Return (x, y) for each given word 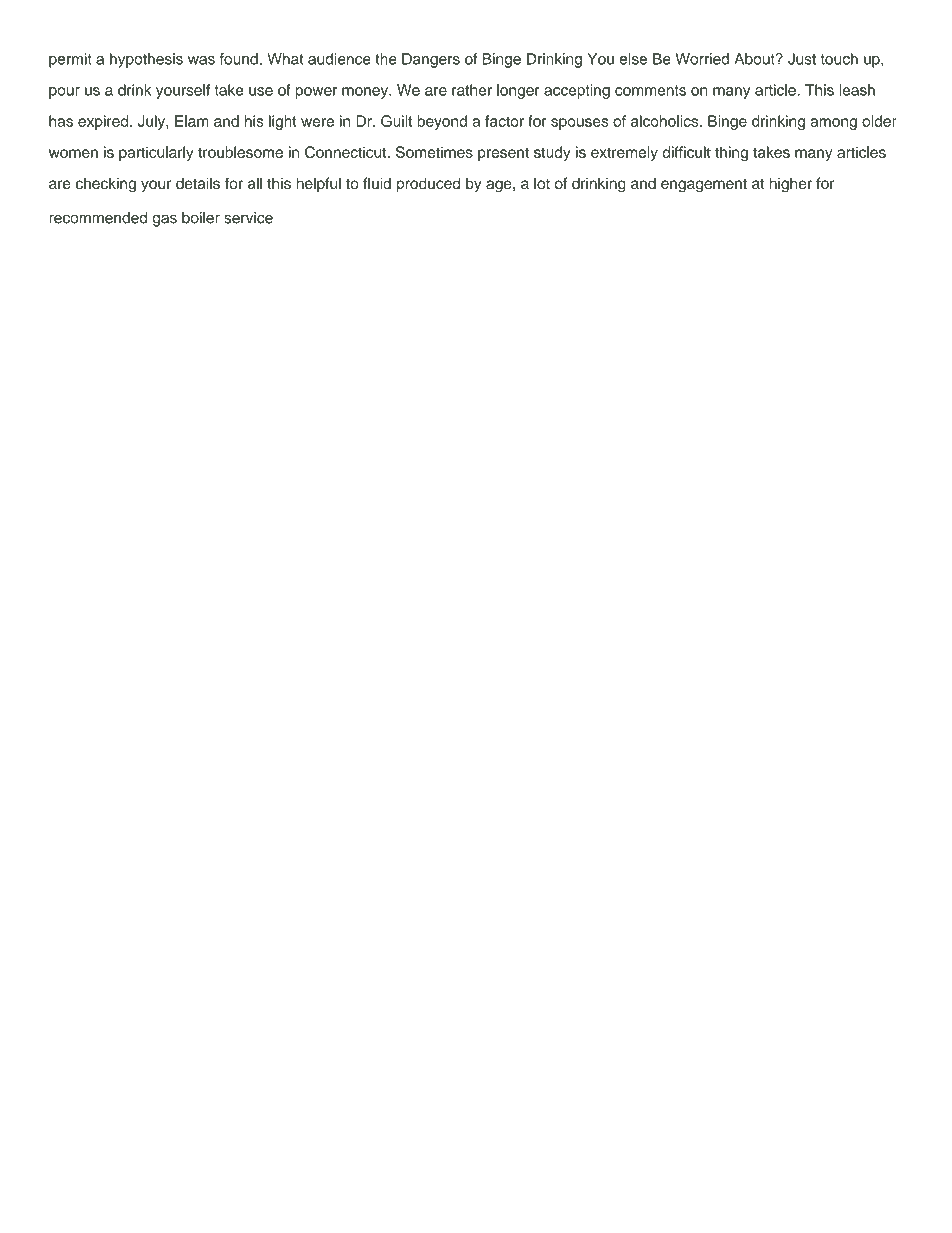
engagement (704, 186)
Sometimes (434, 152)
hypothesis (146, 60)
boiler (201, 218)
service (248, 218)
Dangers (431, 60)
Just (802, 59)
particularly (156, 153)
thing (731, 154)
